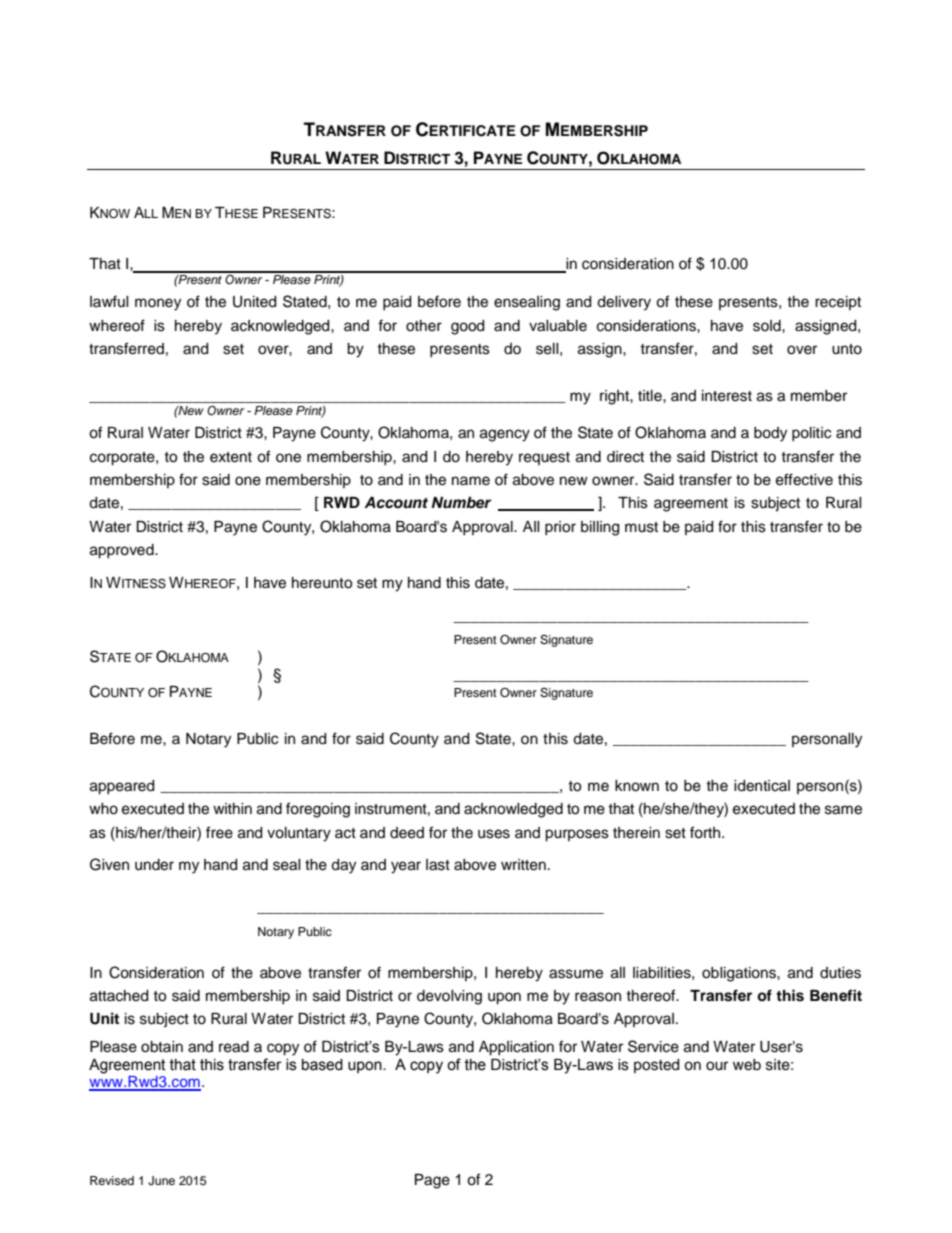 The height and width of the screenshot is (1233, 952). What do you see at coordinates (438, 865) in the screenshot?
I see `last` at bounding box center [438, 865].
